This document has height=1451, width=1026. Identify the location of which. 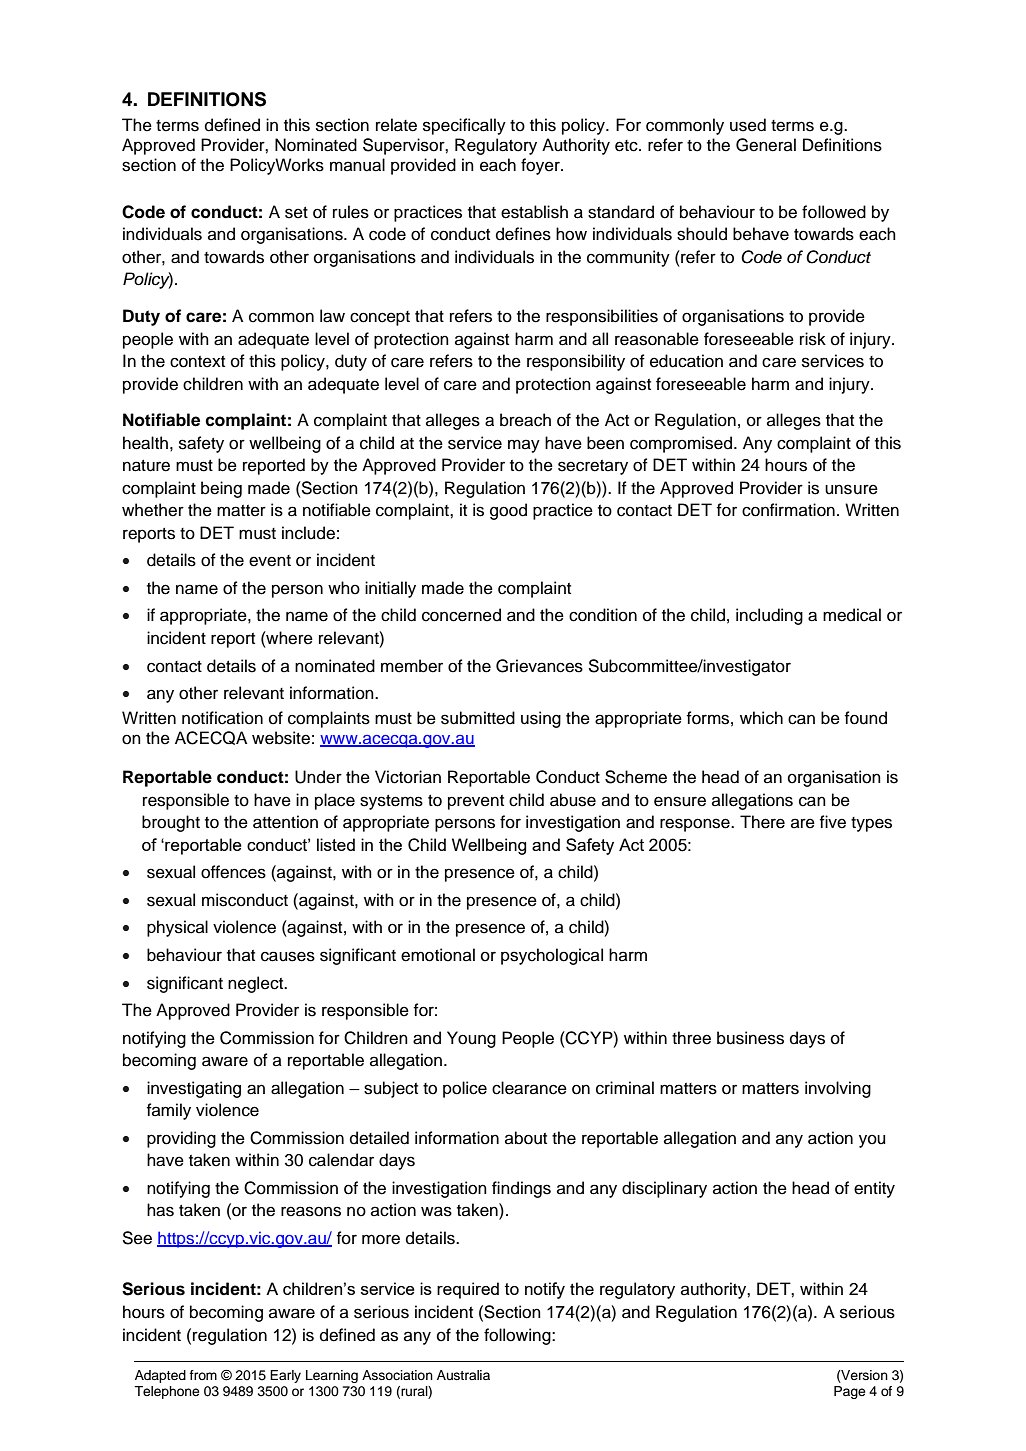
(761, 718).
